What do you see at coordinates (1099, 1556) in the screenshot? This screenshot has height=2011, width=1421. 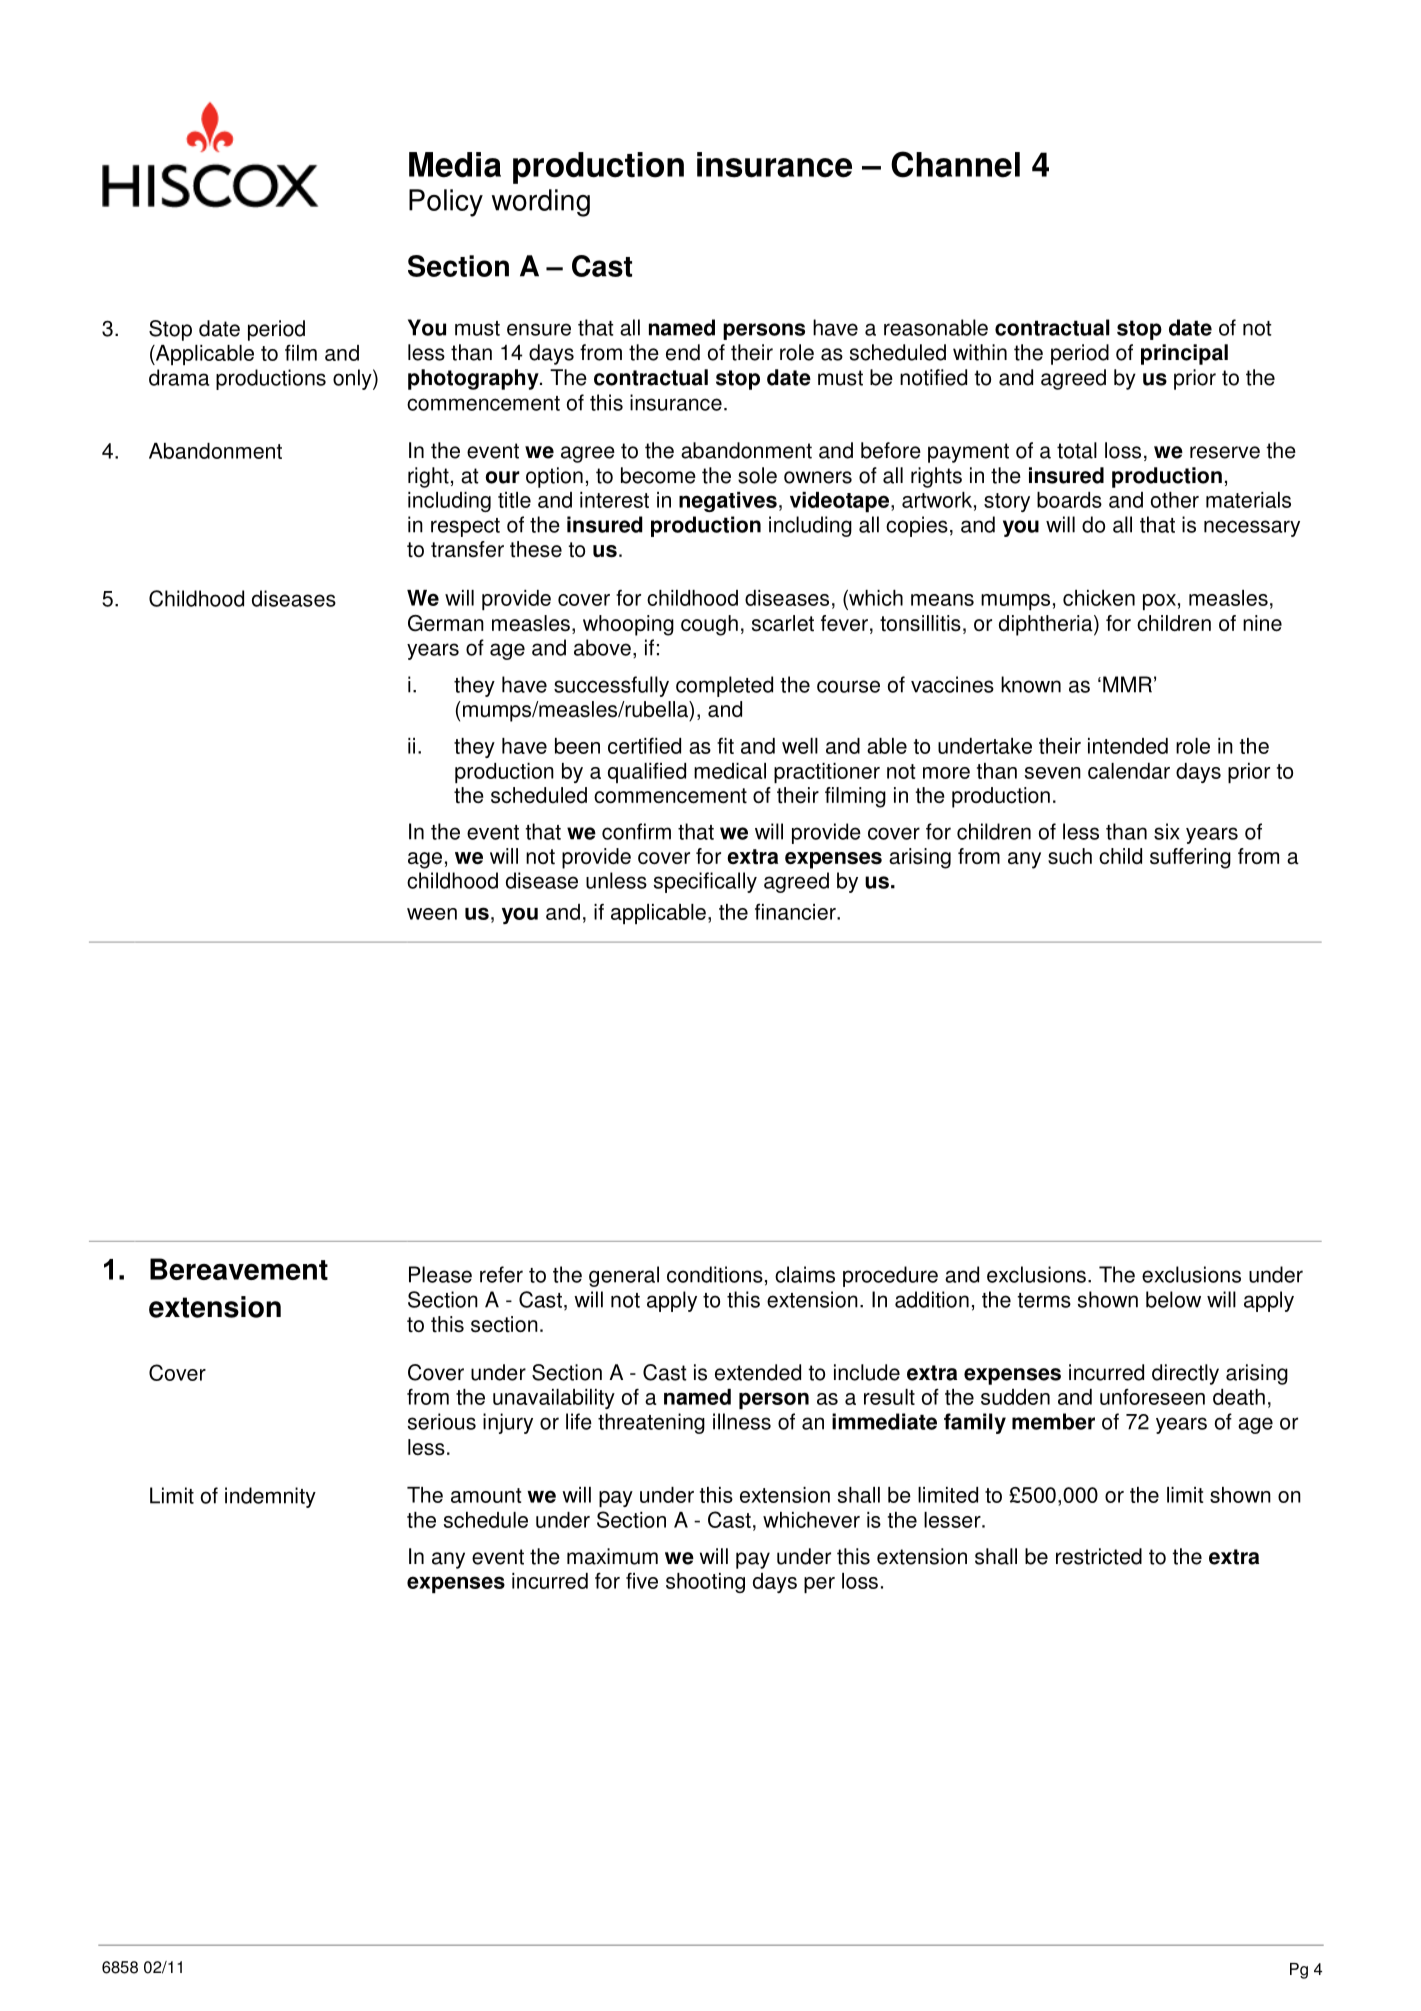 I see `restricted` at bounding box center [1099, 1556].
